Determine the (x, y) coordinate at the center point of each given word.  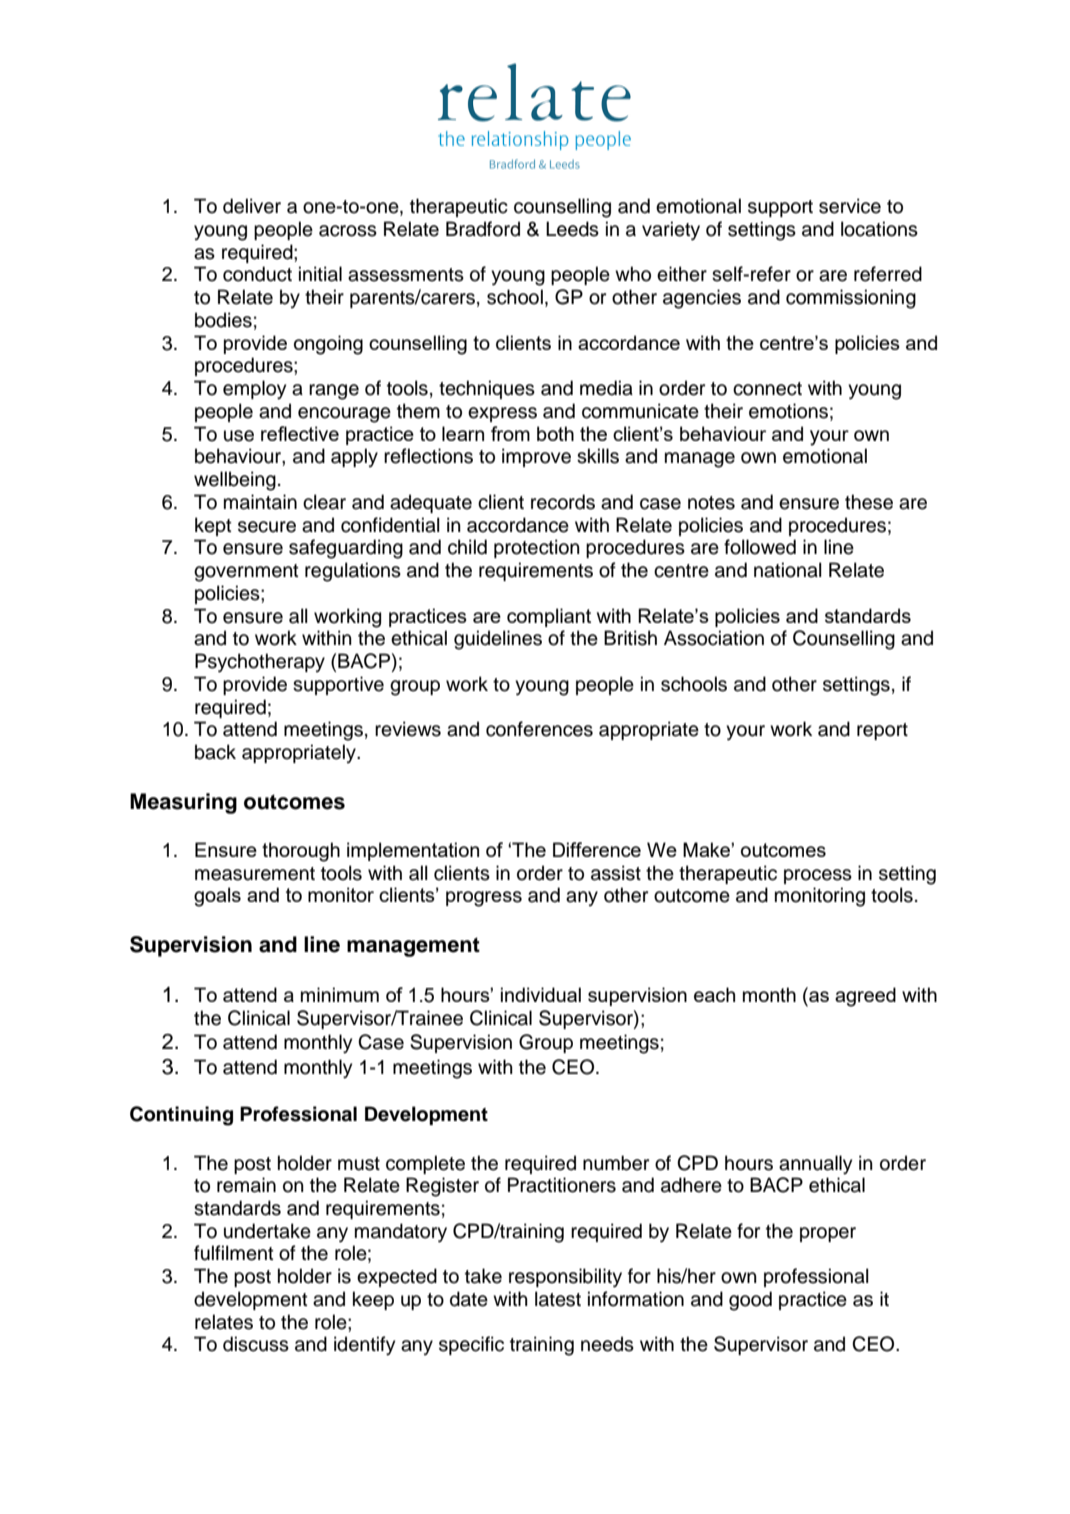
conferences (539, 729)
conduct (257, 274)
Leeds (572, 229)
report (882, 731)
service (850, 206)
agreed (865, 997)
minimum (340, 994)
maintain (260, 502)
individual (541, 994)
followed (760, 547)
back (215, 752)
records (563, 502)
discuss (256, 1344)
